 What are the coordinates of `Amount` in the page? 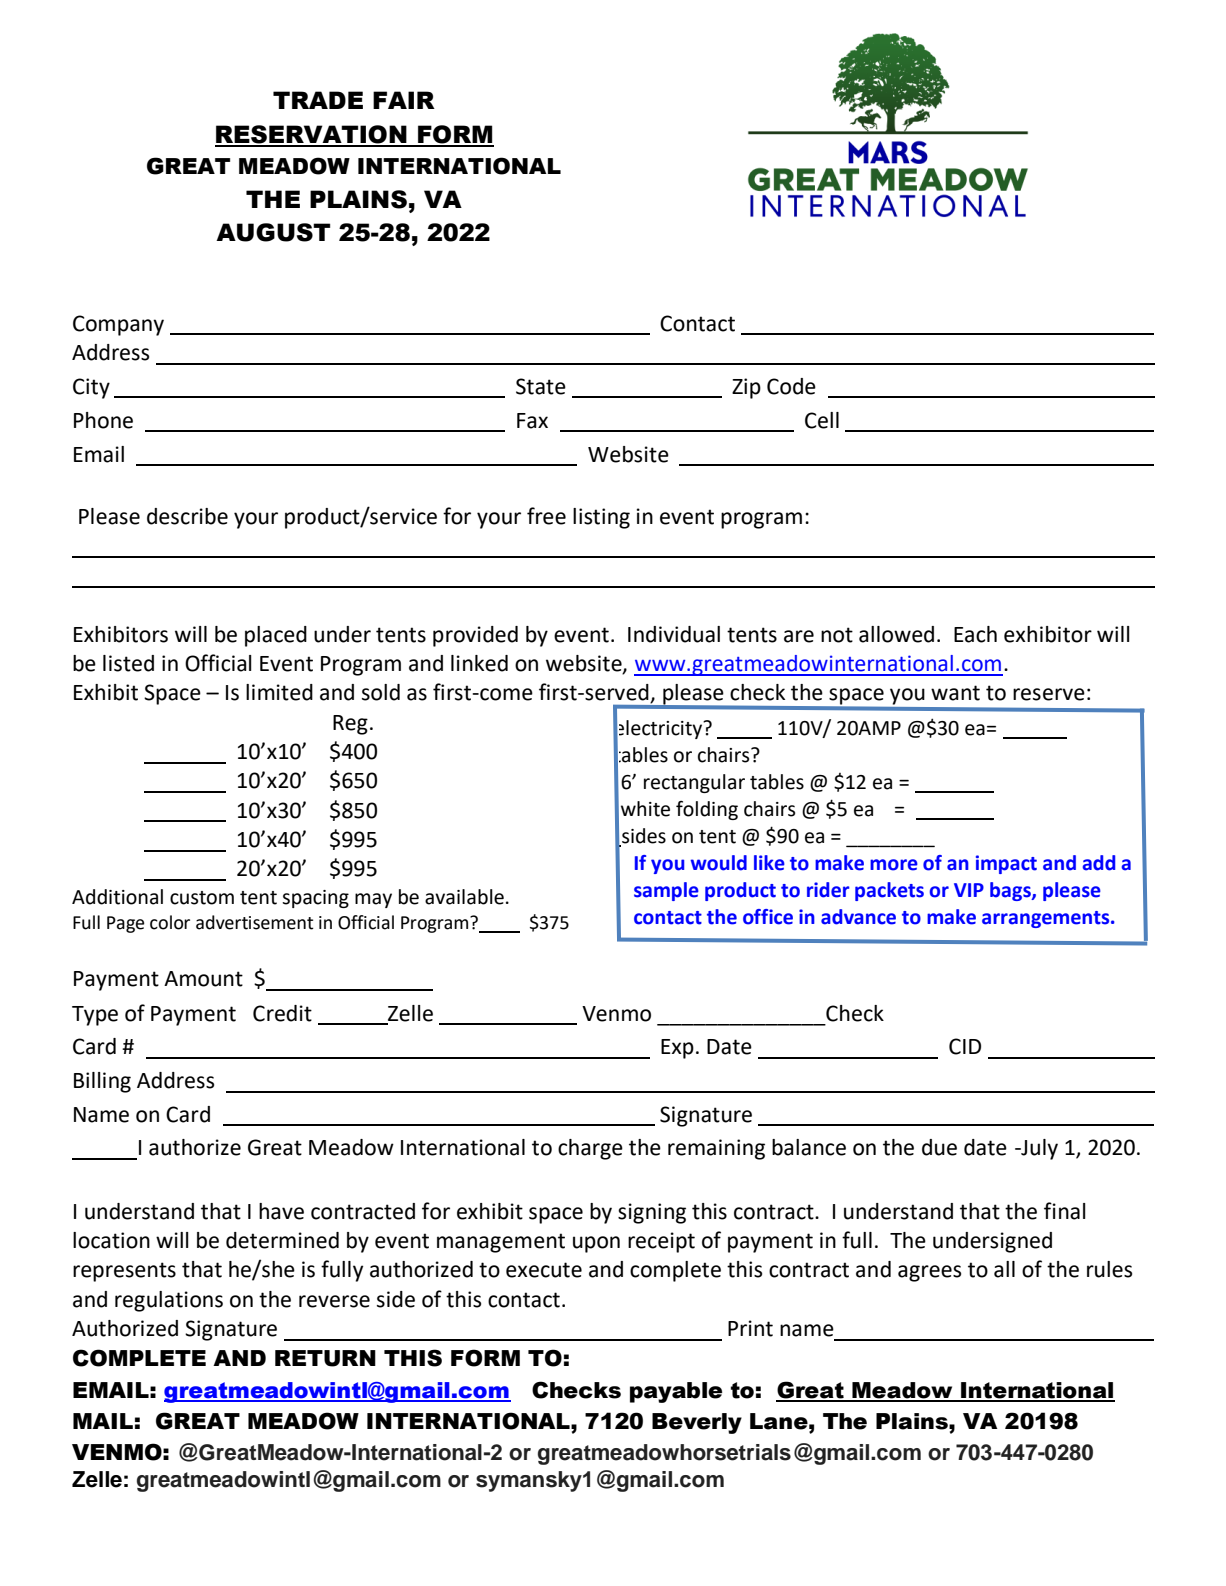 It's located at (203, 979).
